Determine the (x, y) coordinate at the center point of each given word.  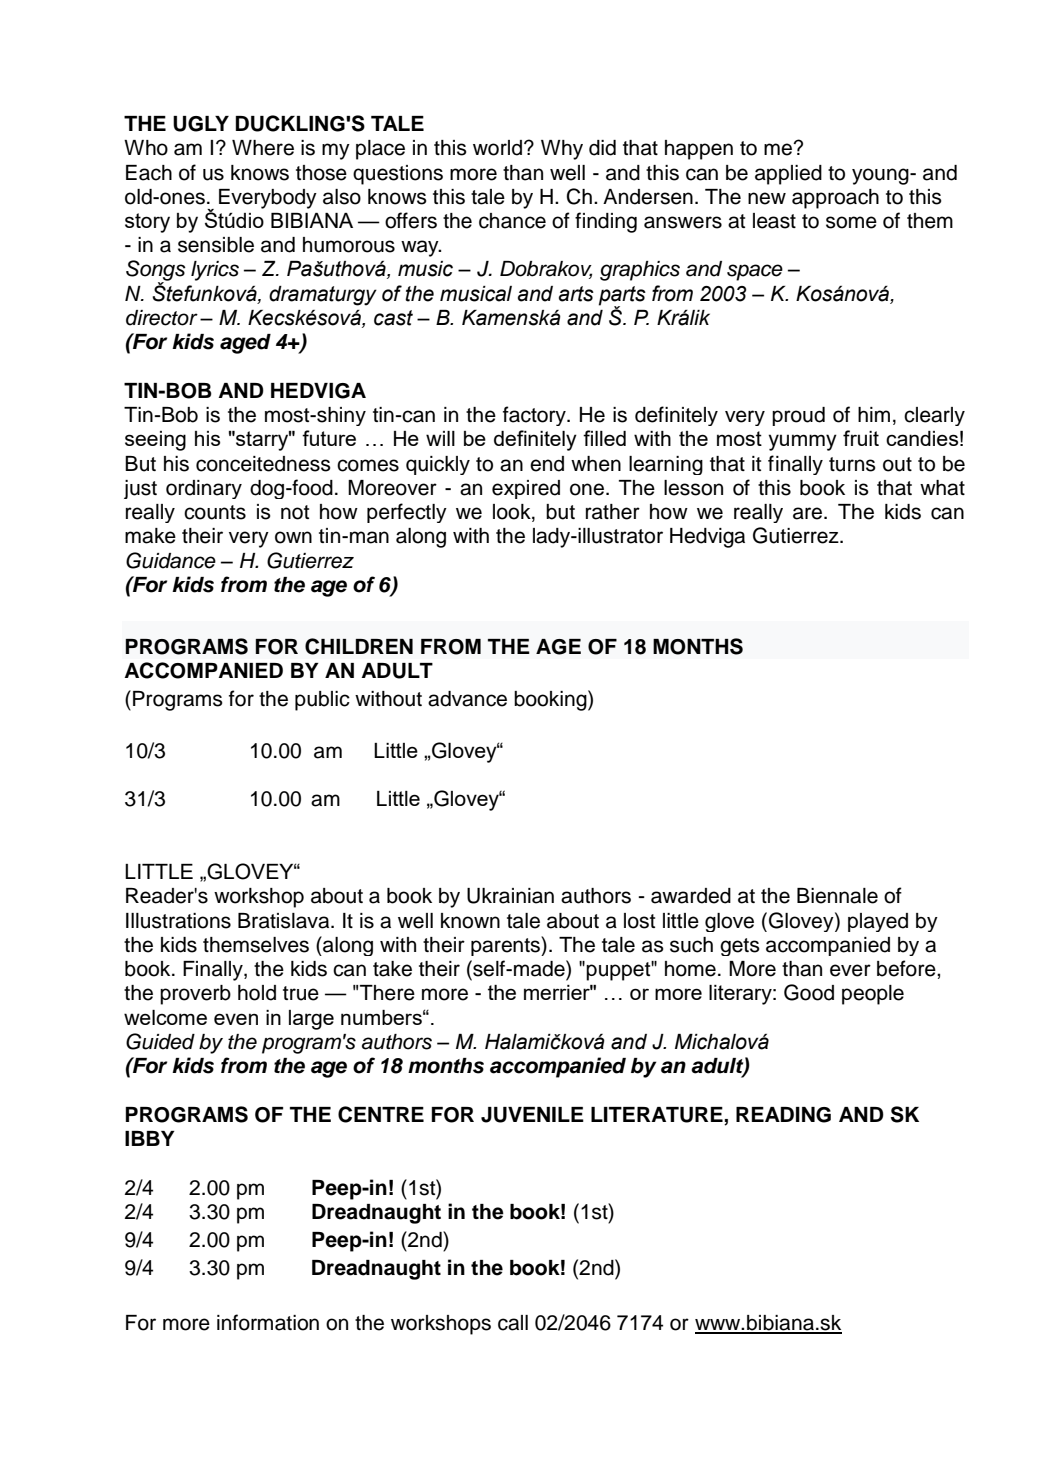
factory (535, 416)
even (236, 1019)
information (268, 1322)
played (878, 922)
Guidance (171, 560)
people (873, 995)
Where (263, 148)
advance (467, 699)
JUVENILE (532, 1115)
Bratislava (285, 921)
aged (245, 344)
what (942, 488)
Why (562, 150)
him (874, 414)
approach (835, 199)
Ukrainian (510, 896)
